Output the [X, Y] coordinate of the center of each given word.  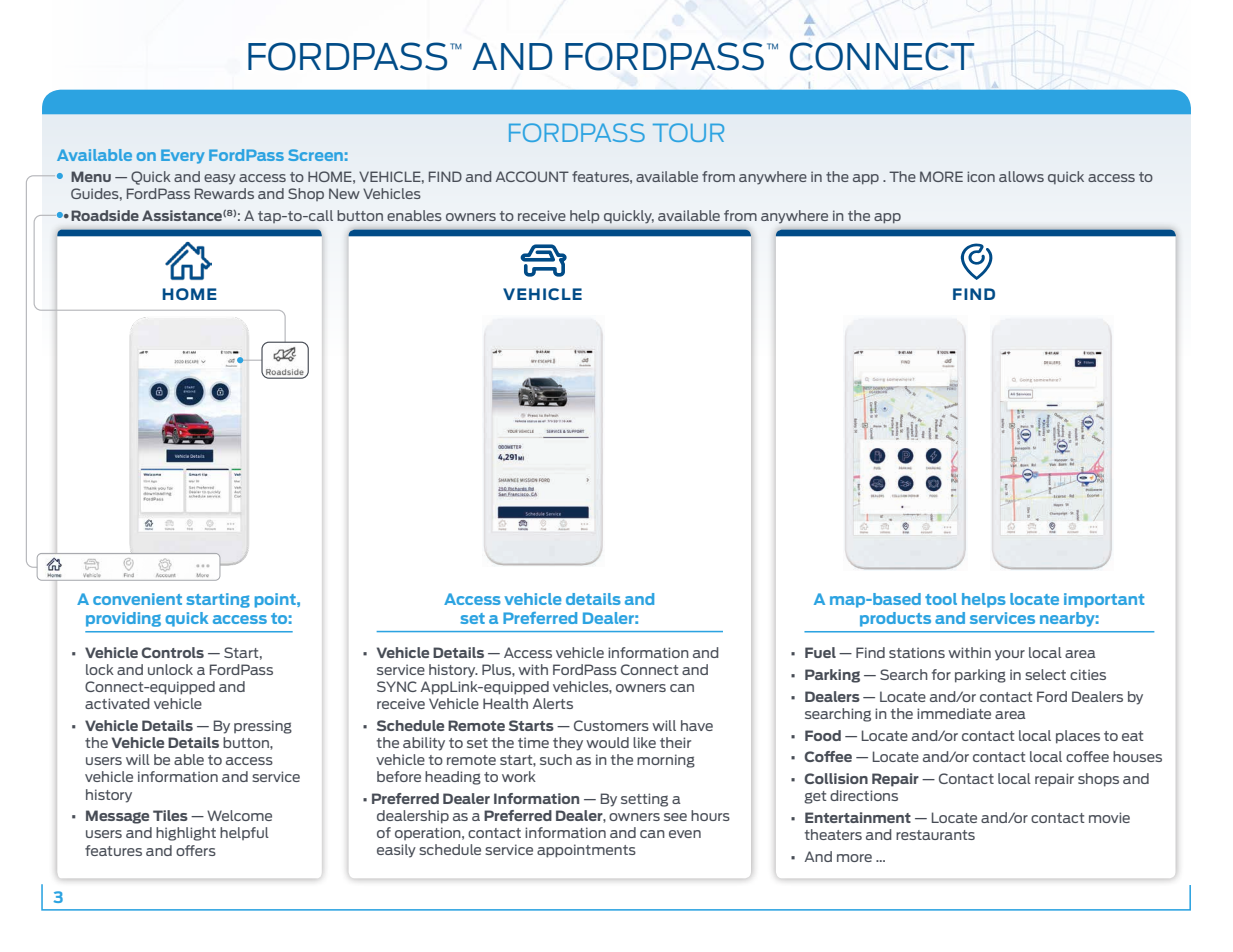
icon [981, 176]
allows [1021, 176]
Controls [173, 652]
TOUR [688, 132]
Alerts [553, 703]
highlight [186, 834]
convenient [137, 599]
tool [941, 599]
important [1104, 600]
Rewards [224, 193]
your [1010, 655]
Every [183, 156]
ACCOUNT [532, 176]
